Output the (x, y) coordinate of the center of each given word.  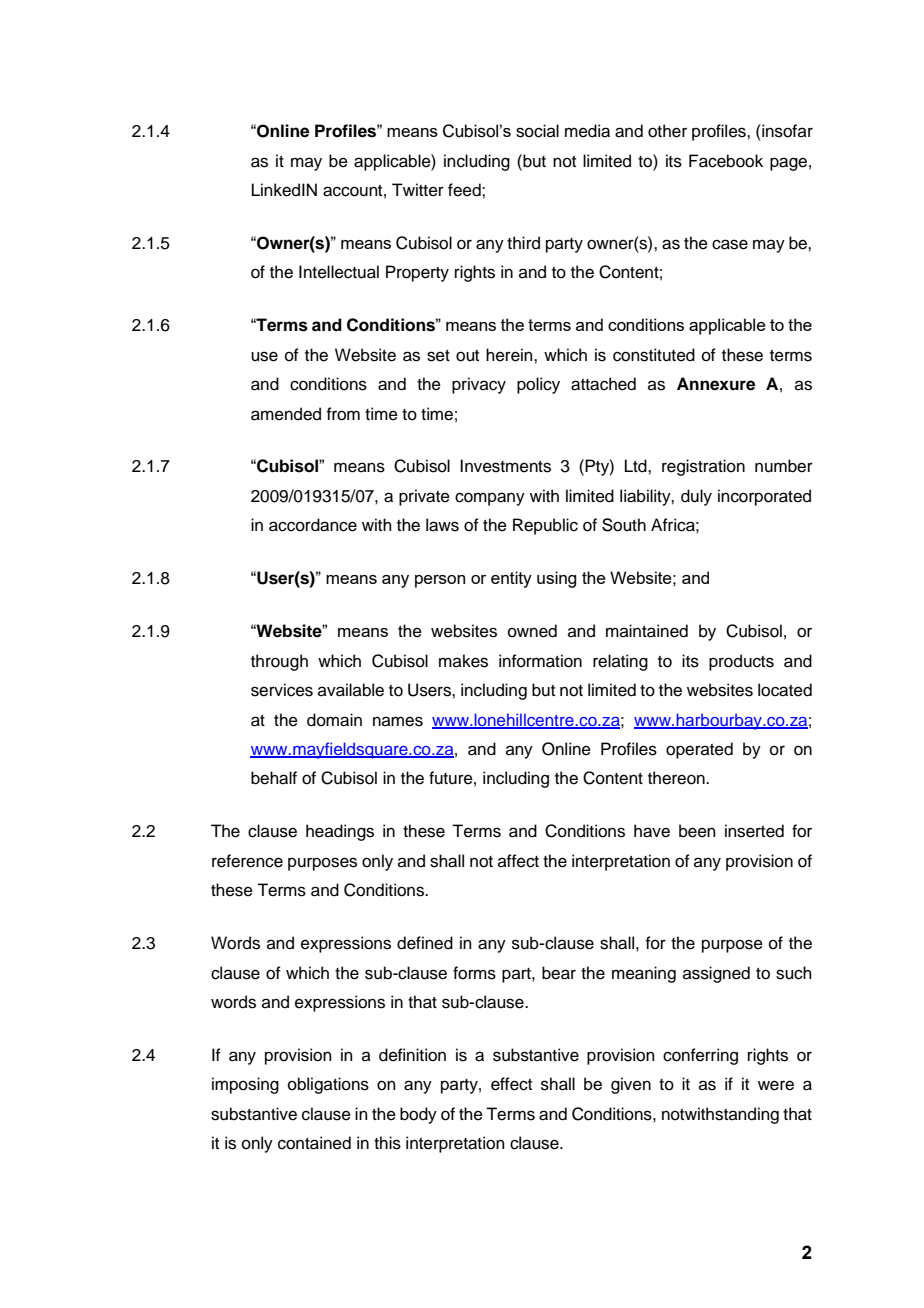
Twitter (418, 190)
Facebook (726, 161)
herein (510, 355)
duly (696, 497)
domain (334, 720)
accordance (313, 525)
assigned (716, 974)
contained (314, 1143)
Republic (545, 526)
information (540, 661)
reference (247, 861)
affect (518, 861)
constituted (654, 355)
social (537, 131)
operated (699, 750)
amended (286, 414)
